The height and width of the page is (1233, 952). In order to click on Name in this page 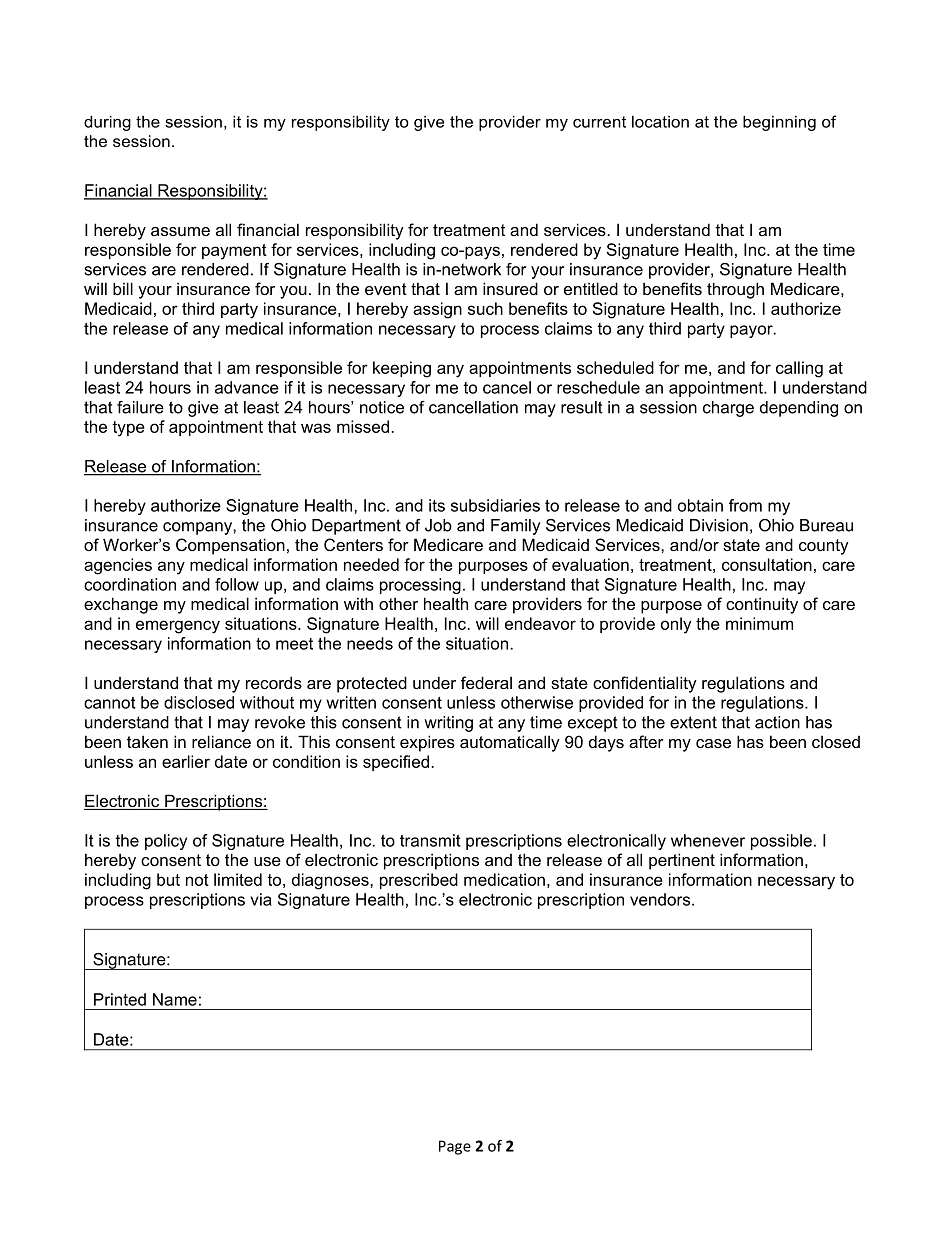, I will do `click(175, 999)`.
